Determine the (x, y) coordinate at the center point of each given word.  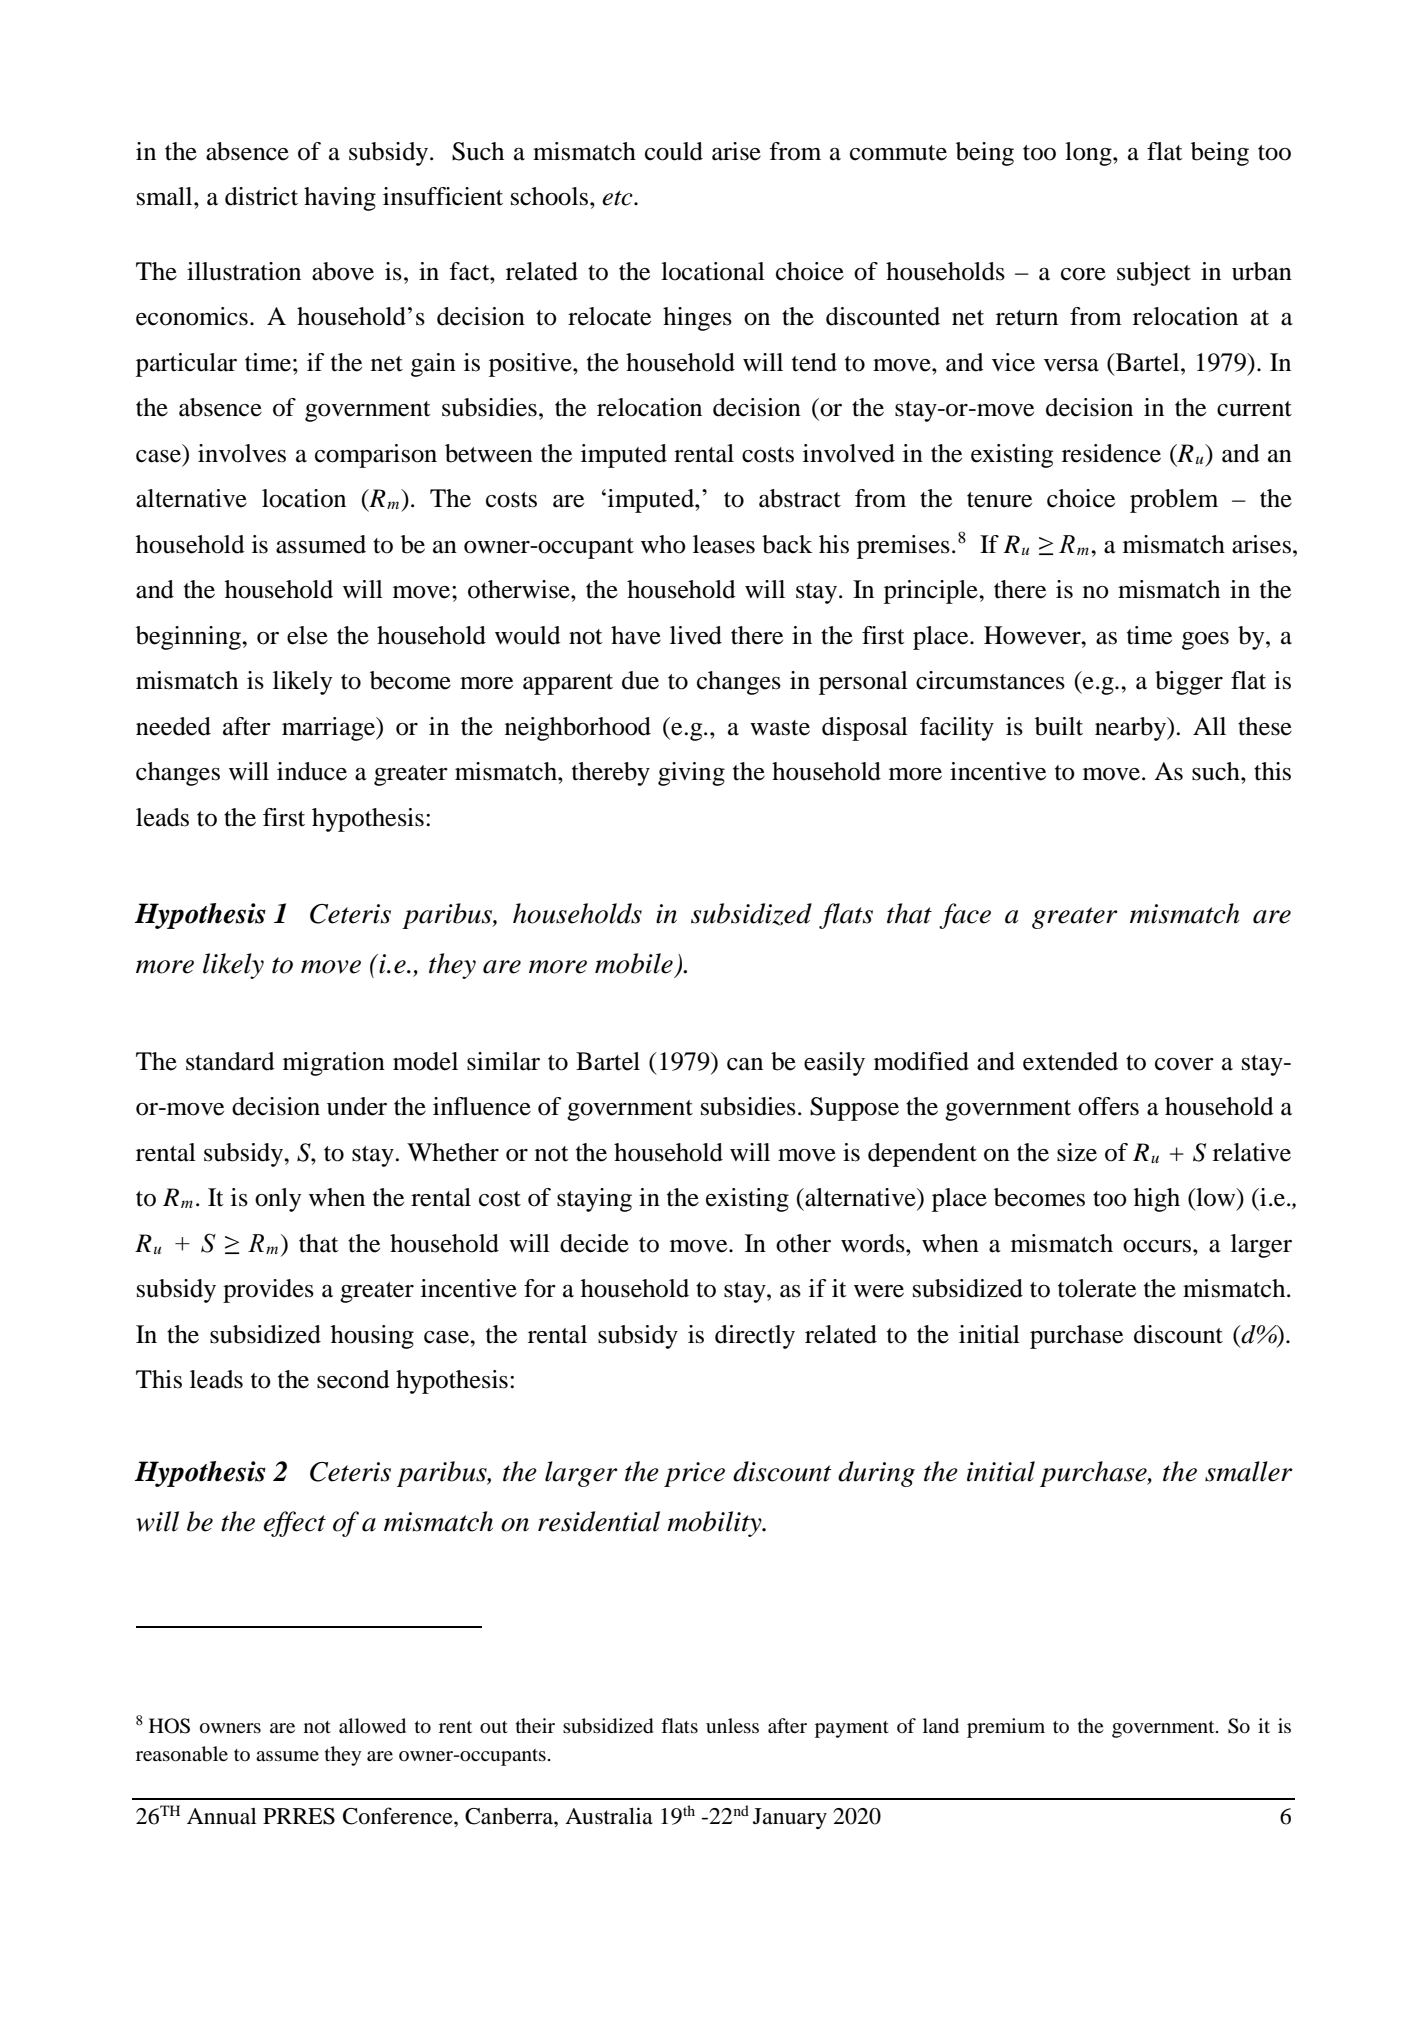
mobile (634, 963)
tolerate (1097, 1288)
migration (334, 1064)
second (353, 1379)
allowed (372, 1726)
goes (1205, 641)
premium (1006, 1728)
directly (755, 1337)
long (1089, 154)
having (340, 199)
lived (696, 635)
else (307, 635)
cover (1184, 1064)
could (674, 151)
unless (732, 1725)
